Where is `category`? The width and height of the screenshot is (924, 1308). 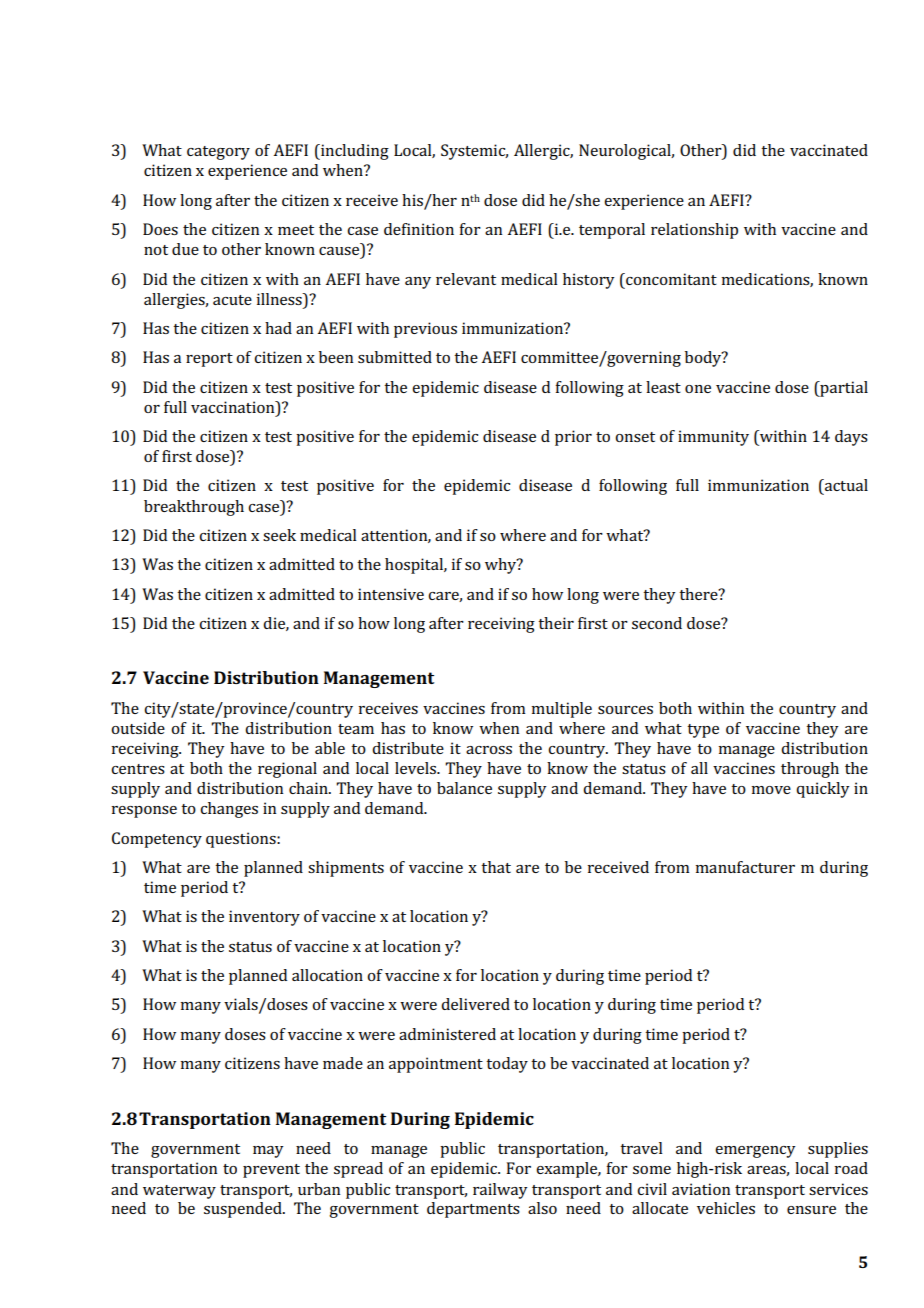
category is located at coordinates (218, 153).
